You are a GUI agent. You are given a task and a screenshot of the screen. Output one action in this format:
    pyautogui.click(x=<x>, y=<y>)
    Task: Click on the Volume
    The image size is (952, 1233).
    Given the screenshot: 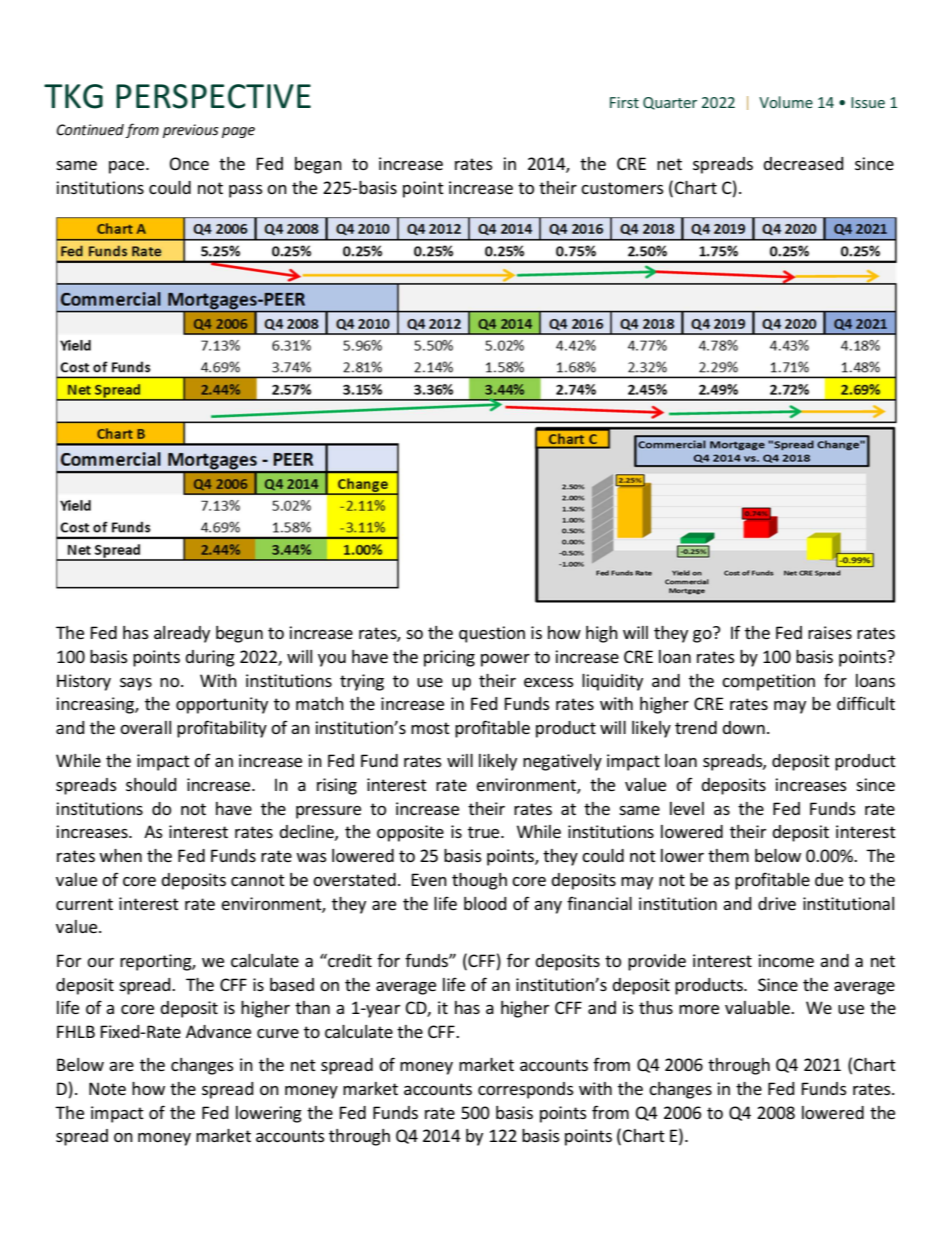 What is the action you would take?
    pyautogui.click(x=786, y=102)
